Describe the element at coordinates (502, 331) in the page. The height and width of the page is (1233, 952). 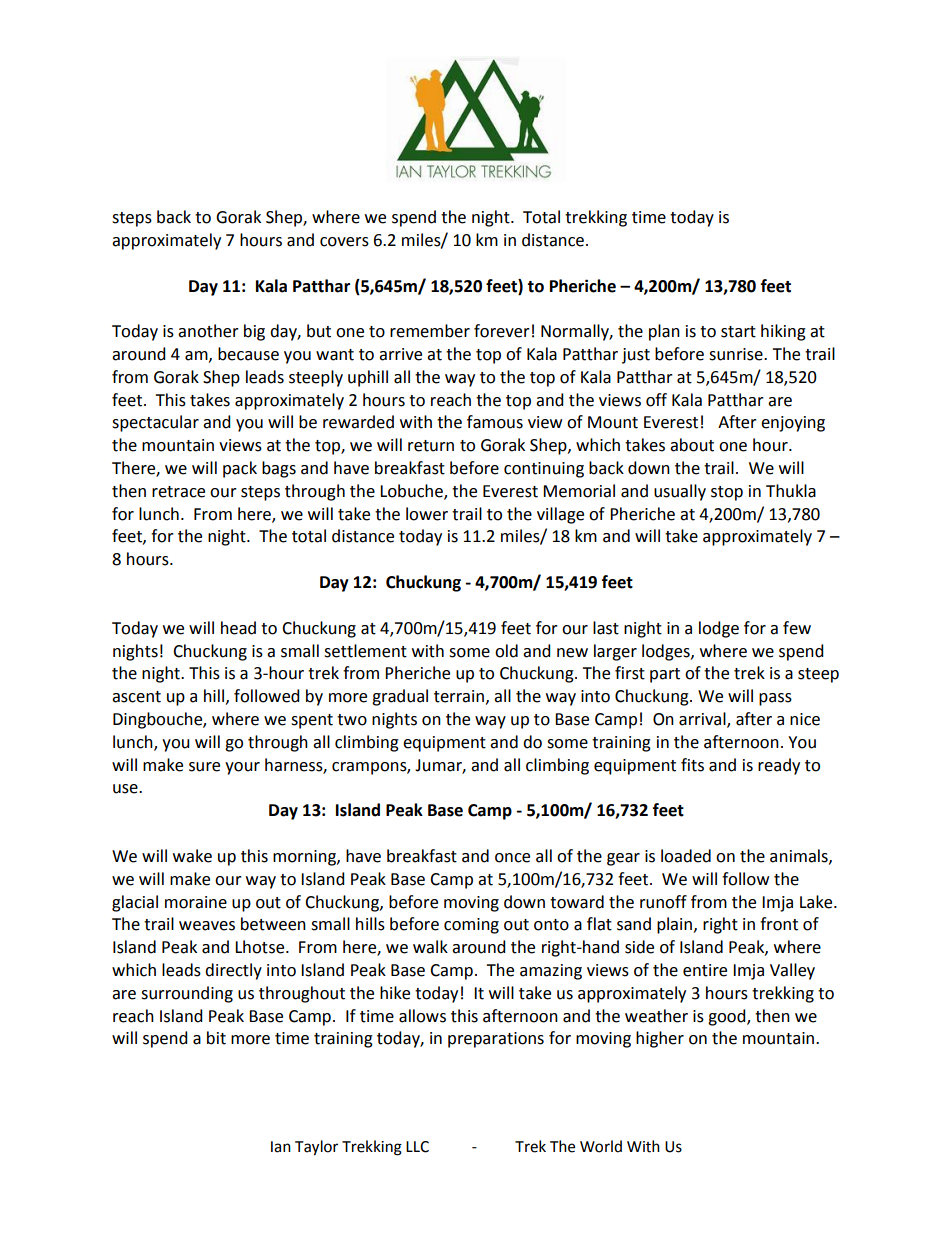
I see `forever` at that location.
